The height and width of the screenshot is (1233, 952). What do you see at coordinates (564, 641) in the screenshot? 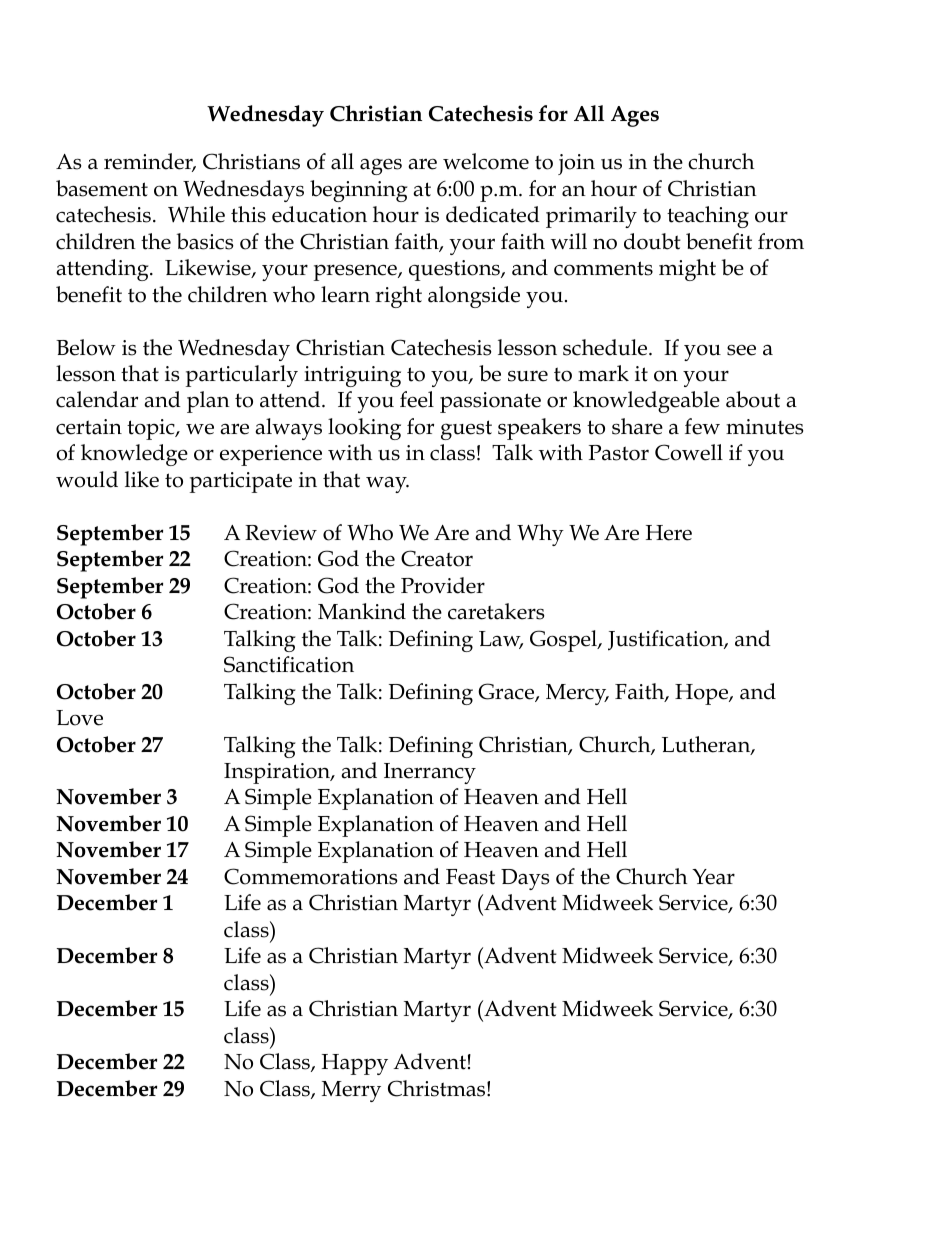
I see `Gospel` at bounding box center [564, 641].
